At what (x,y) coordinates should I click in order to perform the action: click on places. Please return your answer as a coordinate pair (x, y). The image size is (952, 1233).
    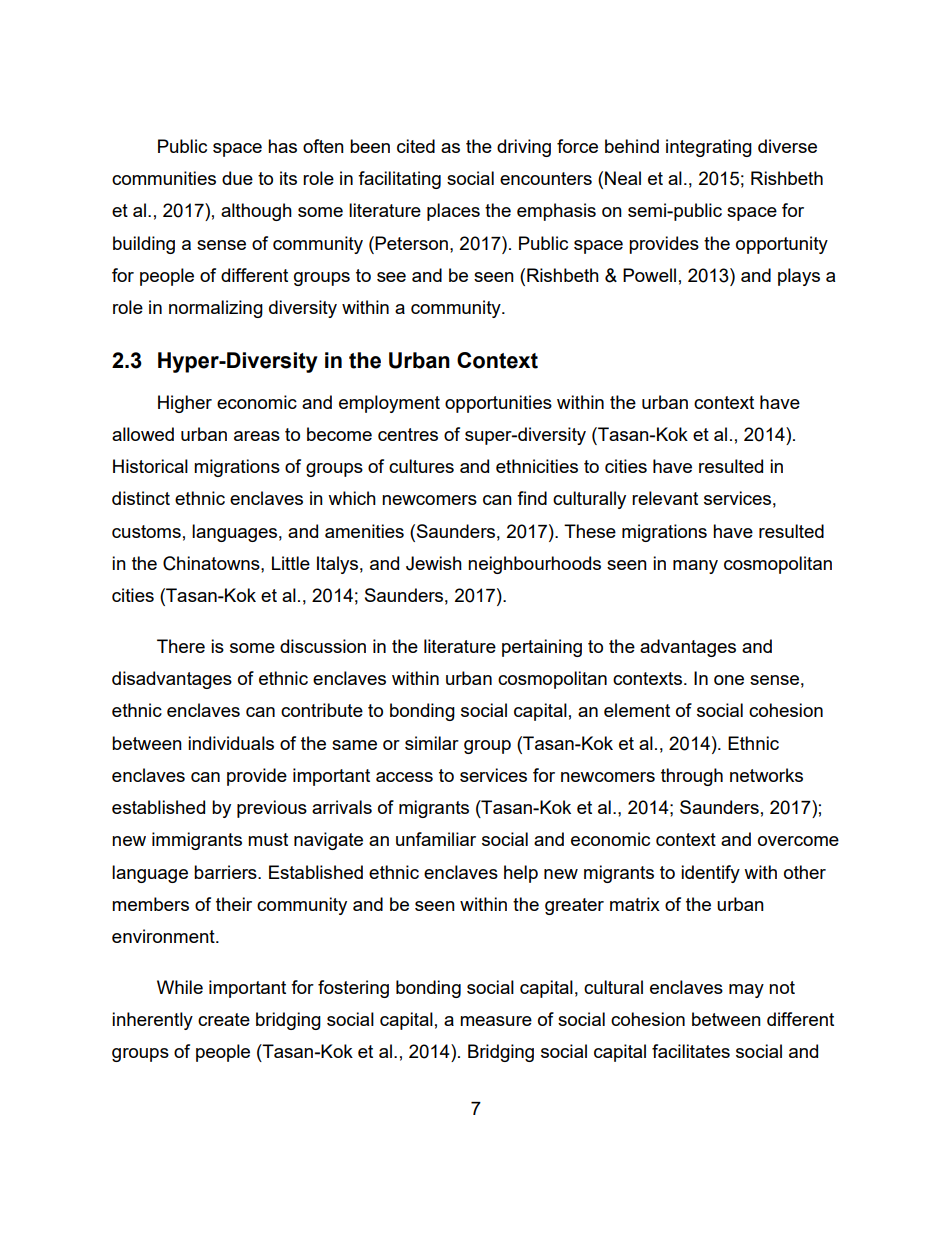
    Looking at the image, I should click on (453, 212).
